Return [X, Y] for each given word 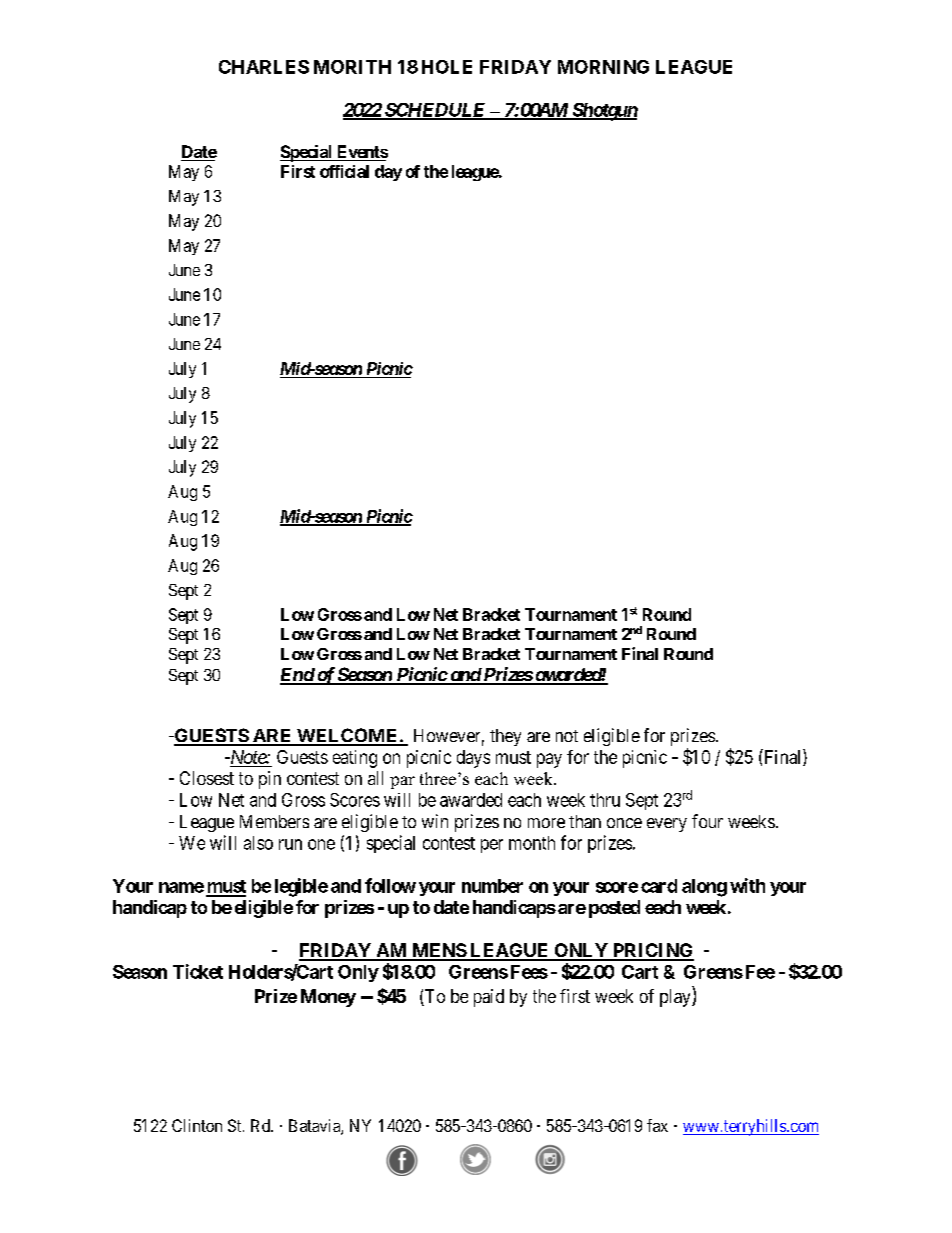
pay [549, 760]
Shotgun [604, 112]
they [505, 737]
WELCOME [347, 736]
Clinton [197, 1125]
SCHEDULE [435, 111]
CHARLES [264, 67]
